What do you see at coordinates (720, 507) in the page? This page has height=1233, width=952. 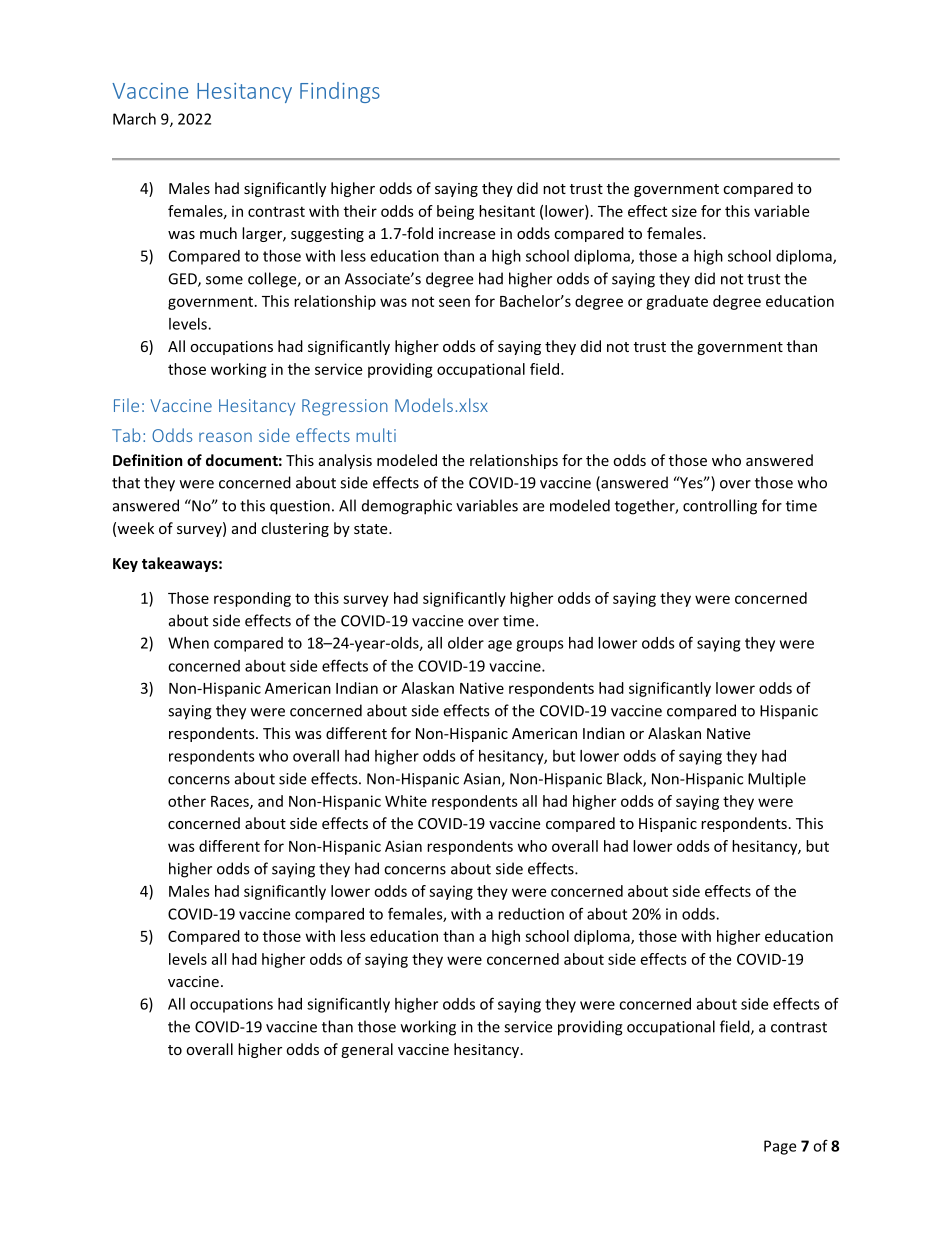 I see `controlling` at bounding box center [720, 507].
